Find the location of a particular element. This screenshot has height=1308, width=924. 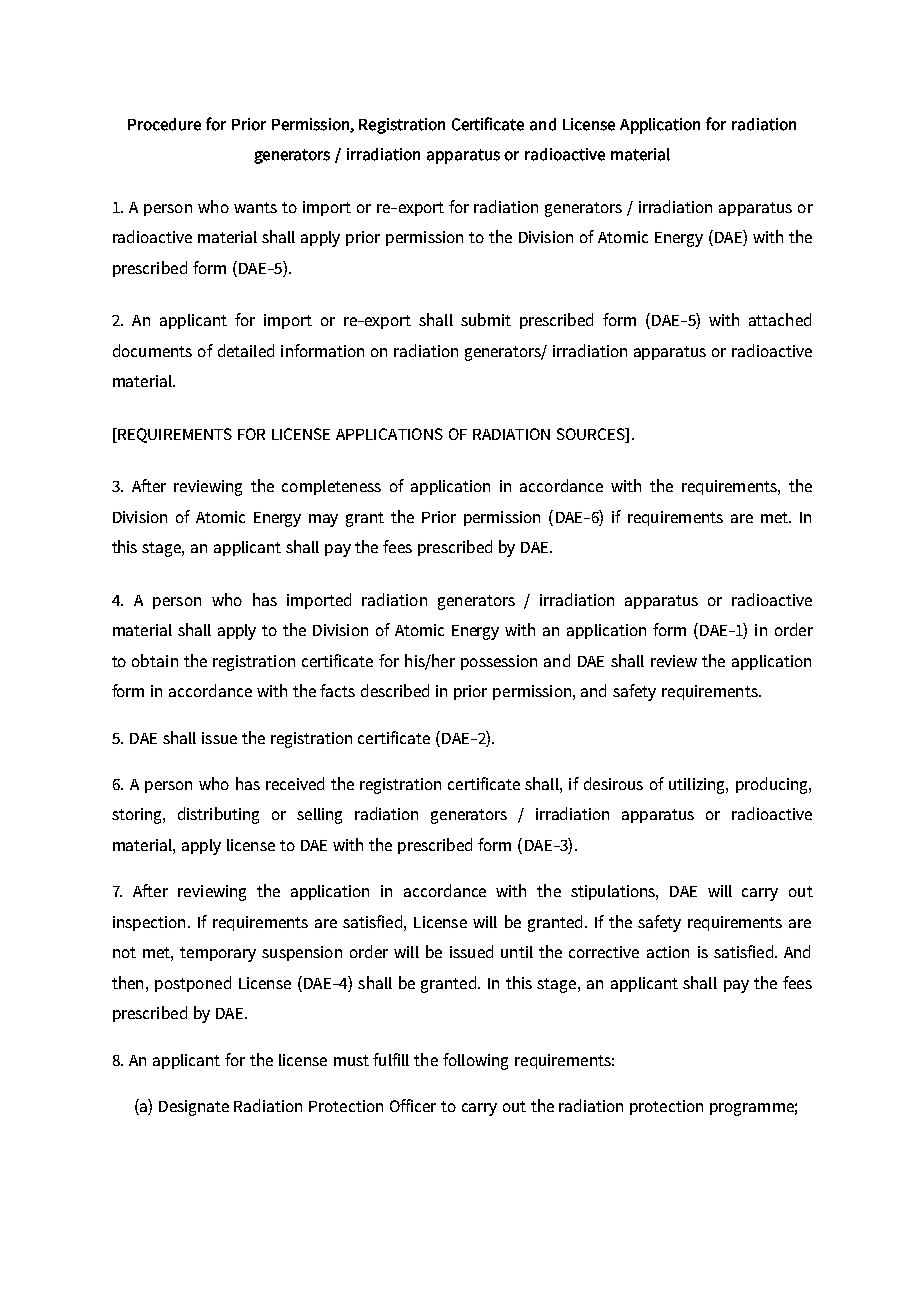

wants is located at coordinates (255, 207).
